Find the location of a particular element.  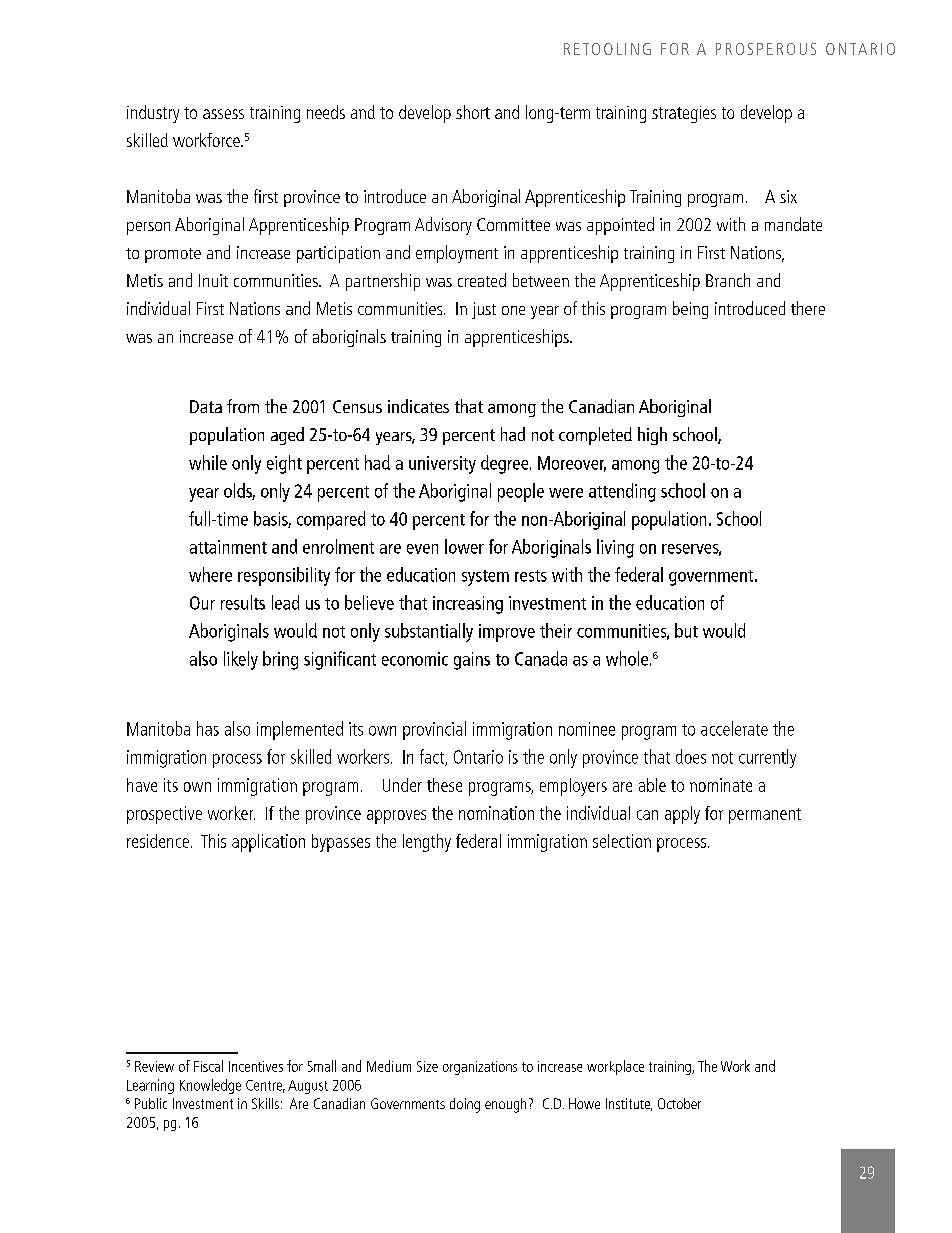

but is located at coordinates (686, 630).
